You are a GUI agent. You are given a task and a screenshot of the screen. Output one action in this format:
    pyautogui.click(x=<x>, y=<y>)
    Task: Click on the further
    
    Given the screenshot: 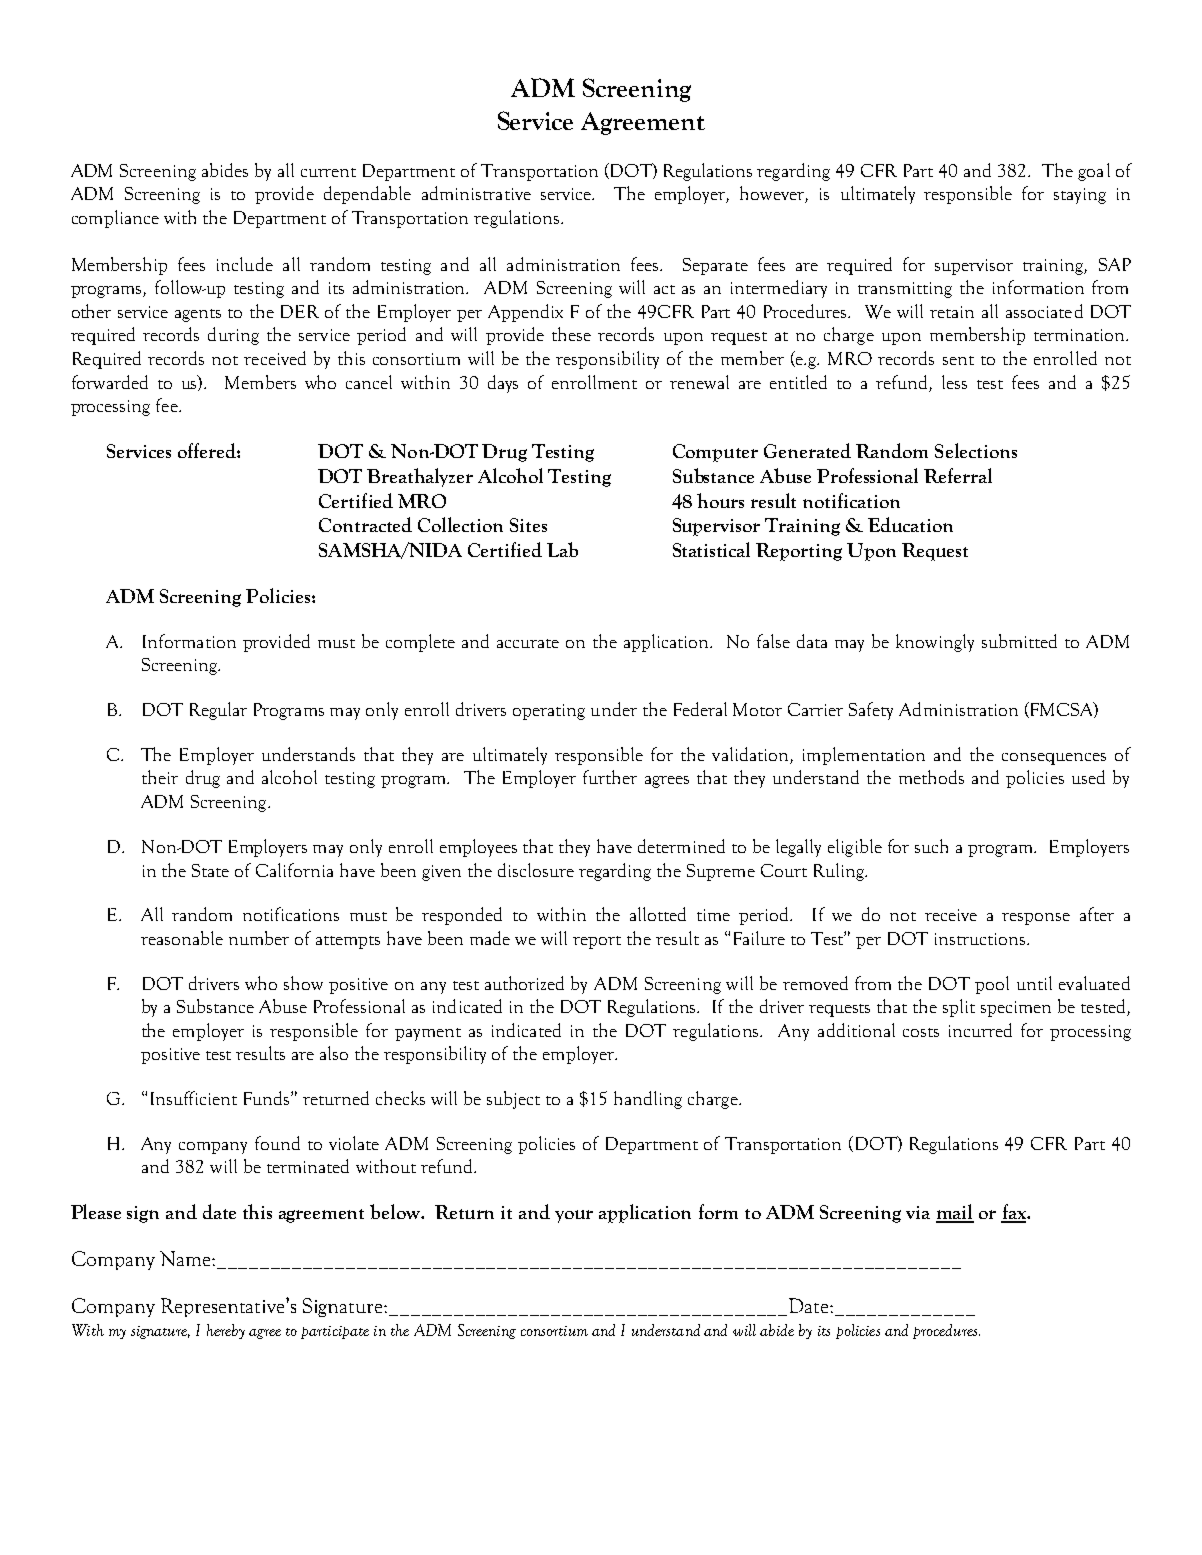 What is the action you would take?
    pyautogui.click(x=610, y=777)
